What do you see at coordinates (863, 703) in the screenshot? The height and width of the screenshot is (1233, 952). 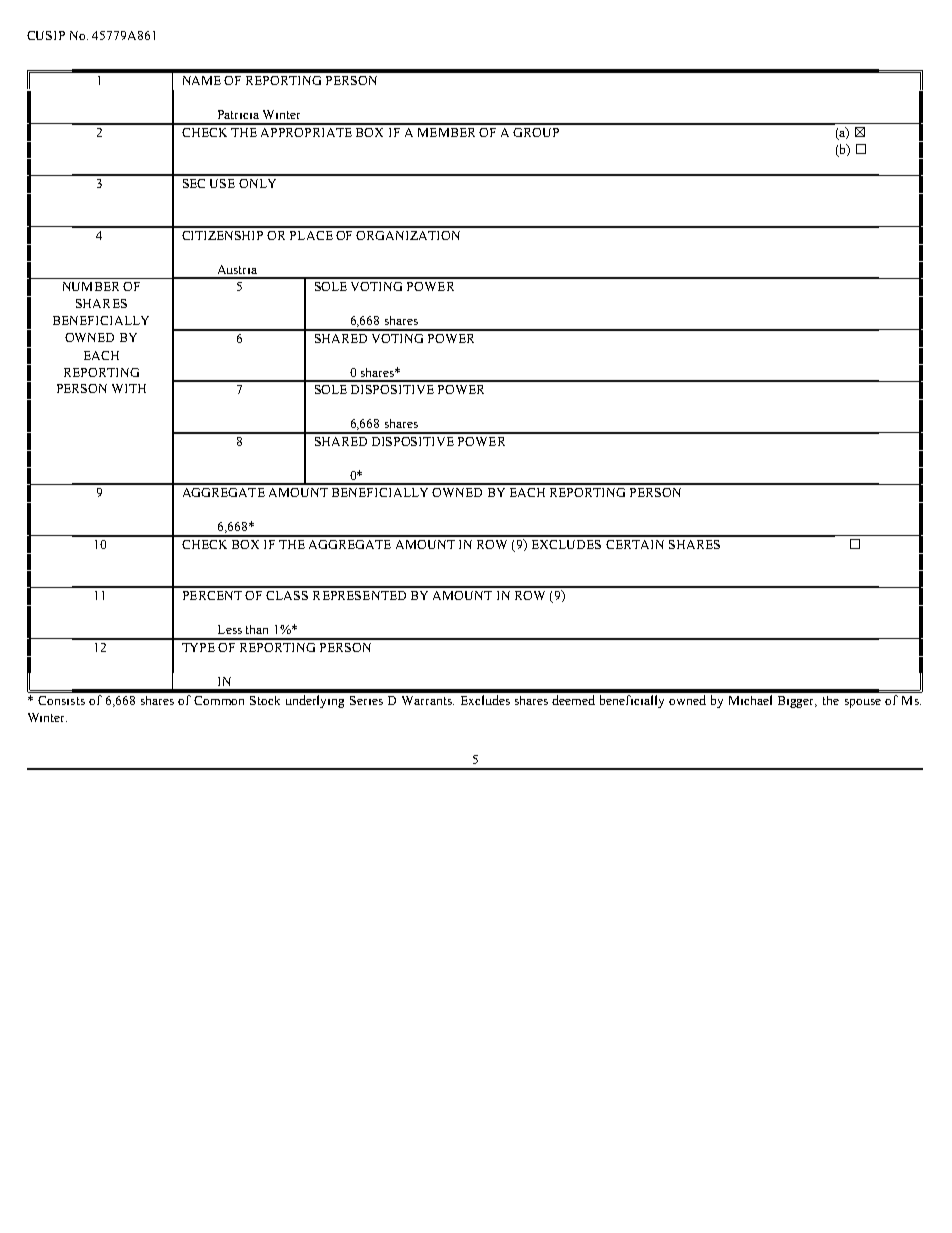 I see `spouse` at bounding box center [863, 703].
